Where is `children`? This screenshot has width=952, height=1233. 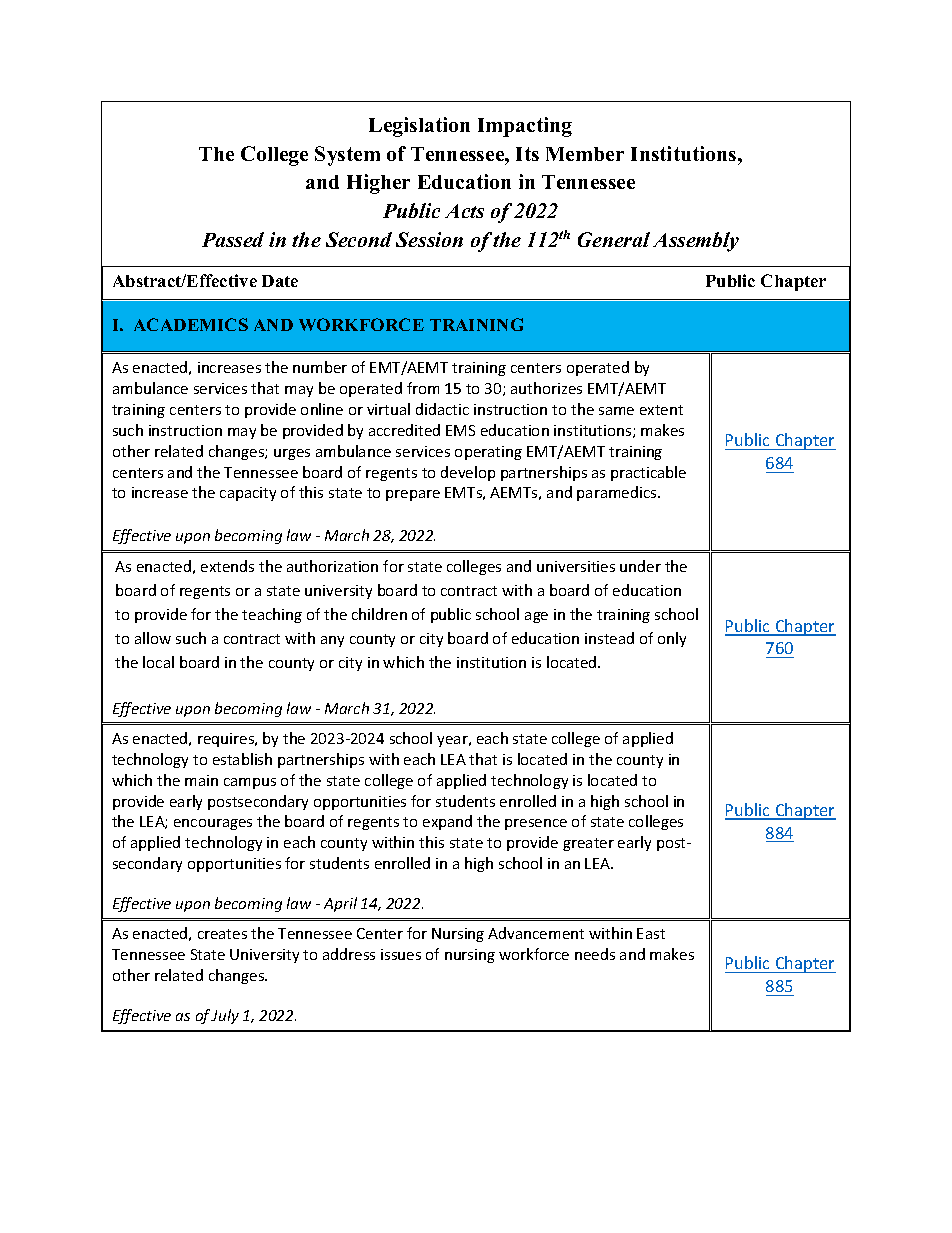
children is located at coordinates (379, 614).
